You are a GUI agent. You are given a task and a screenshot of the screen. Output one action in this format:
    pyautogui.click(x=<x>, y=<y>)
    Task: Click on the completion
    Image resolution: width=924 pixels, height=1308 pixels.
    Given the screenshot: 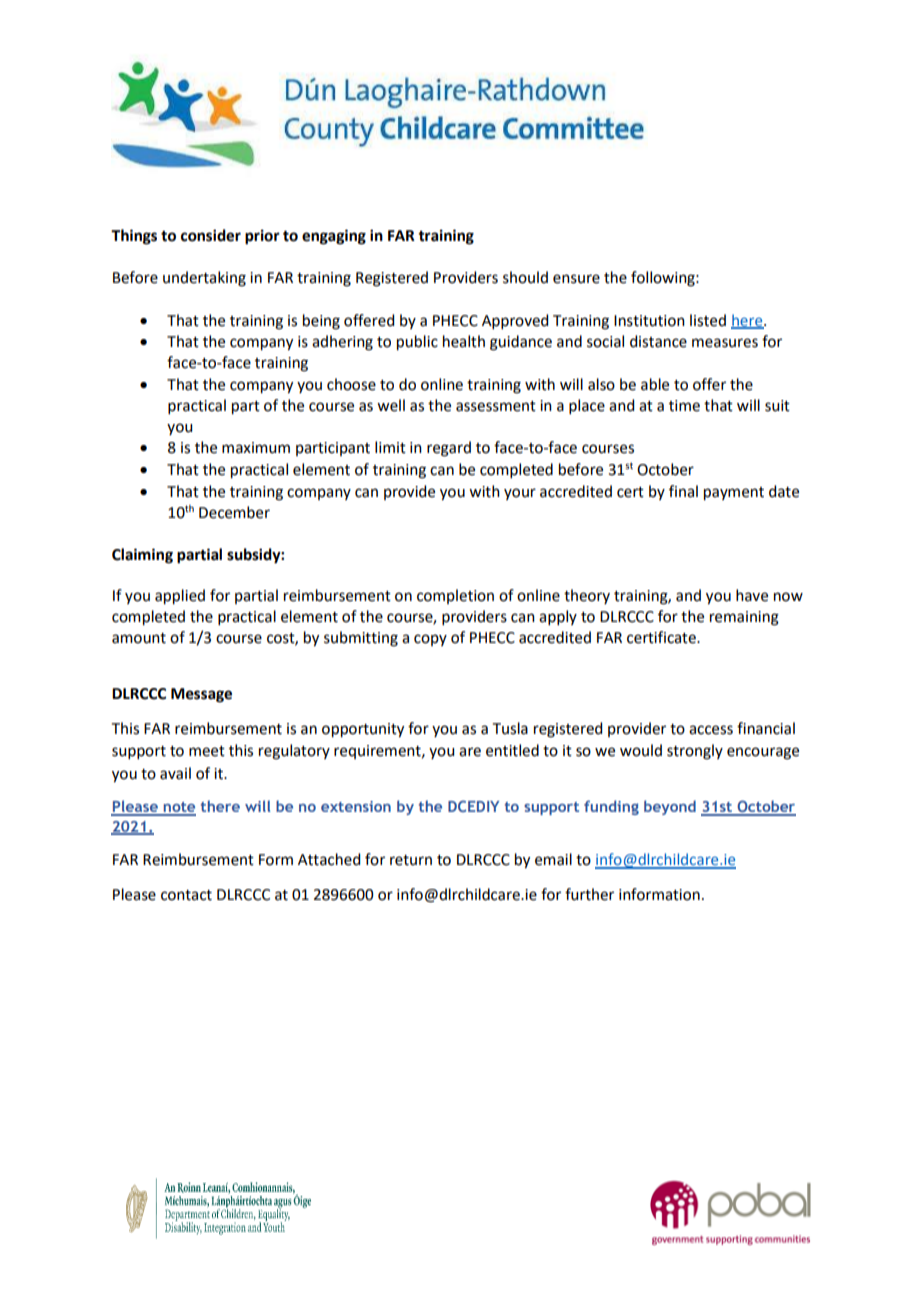 What is the action you would take?
    pyautogui.click(x=455, y=596)
